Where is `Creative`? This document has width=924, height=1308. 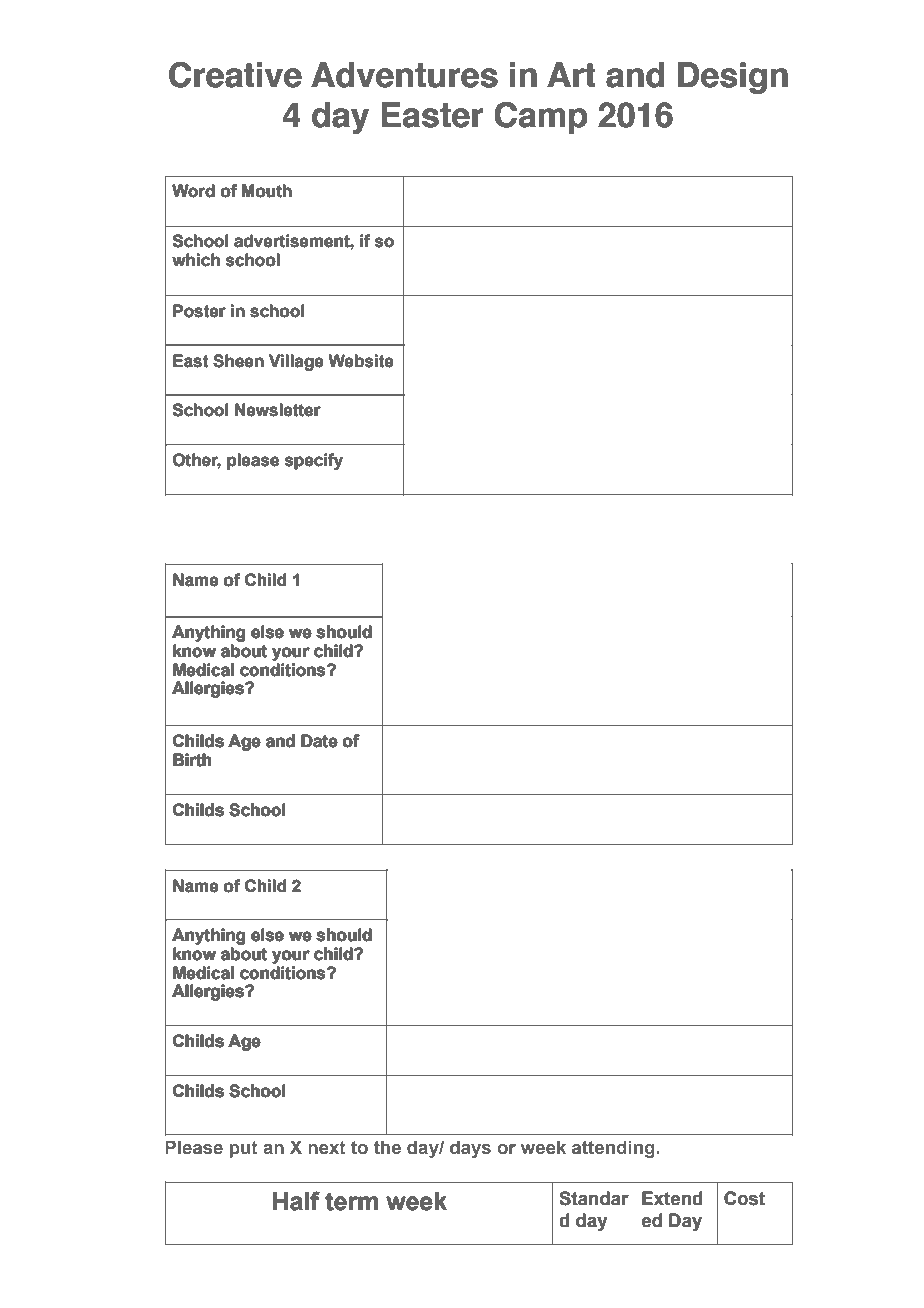 Creative is located at coordinates (235, 75).
